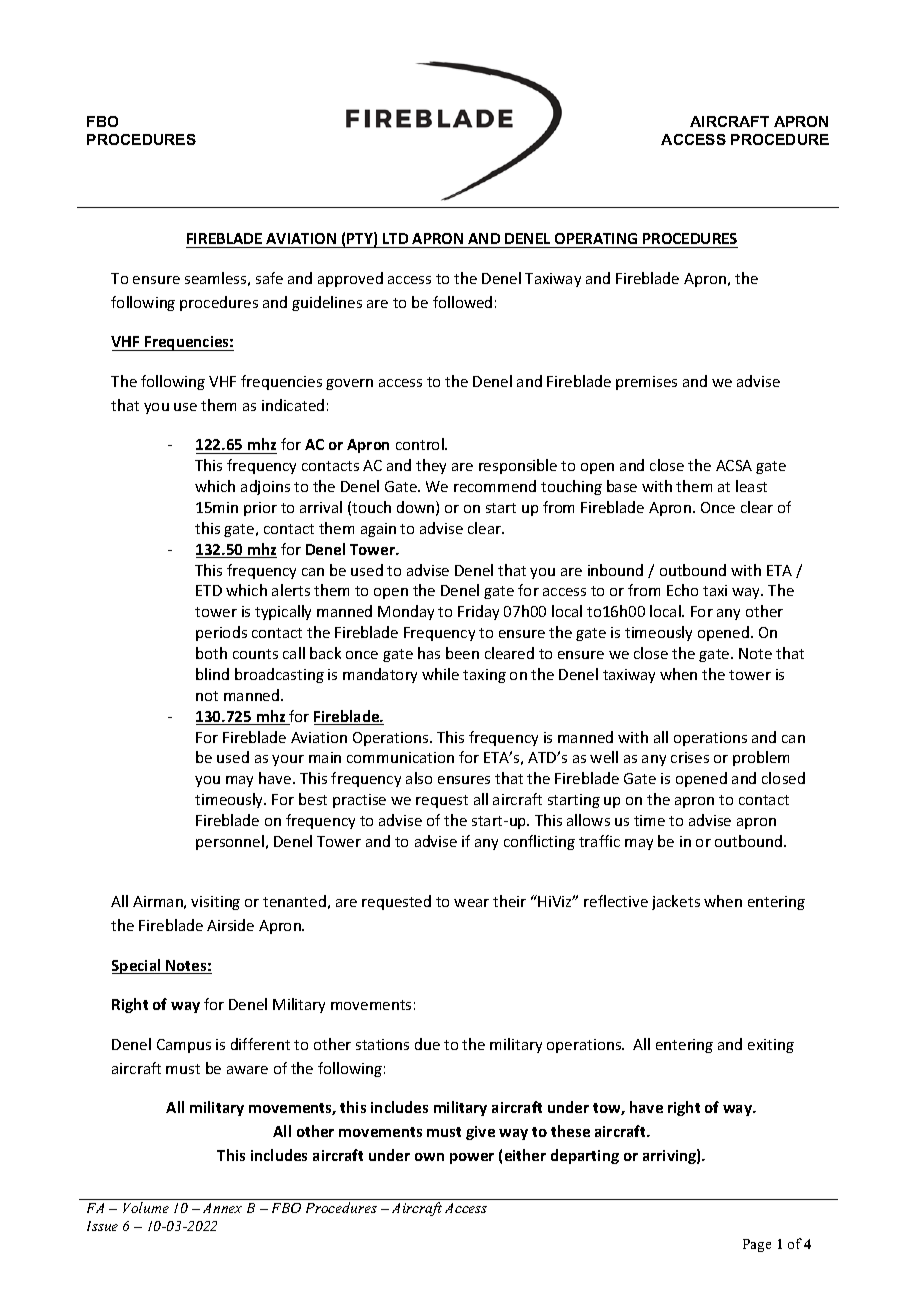 The height and width of the screenshot is (1308, 924). I want to click on visiting, so click(215, 903).
